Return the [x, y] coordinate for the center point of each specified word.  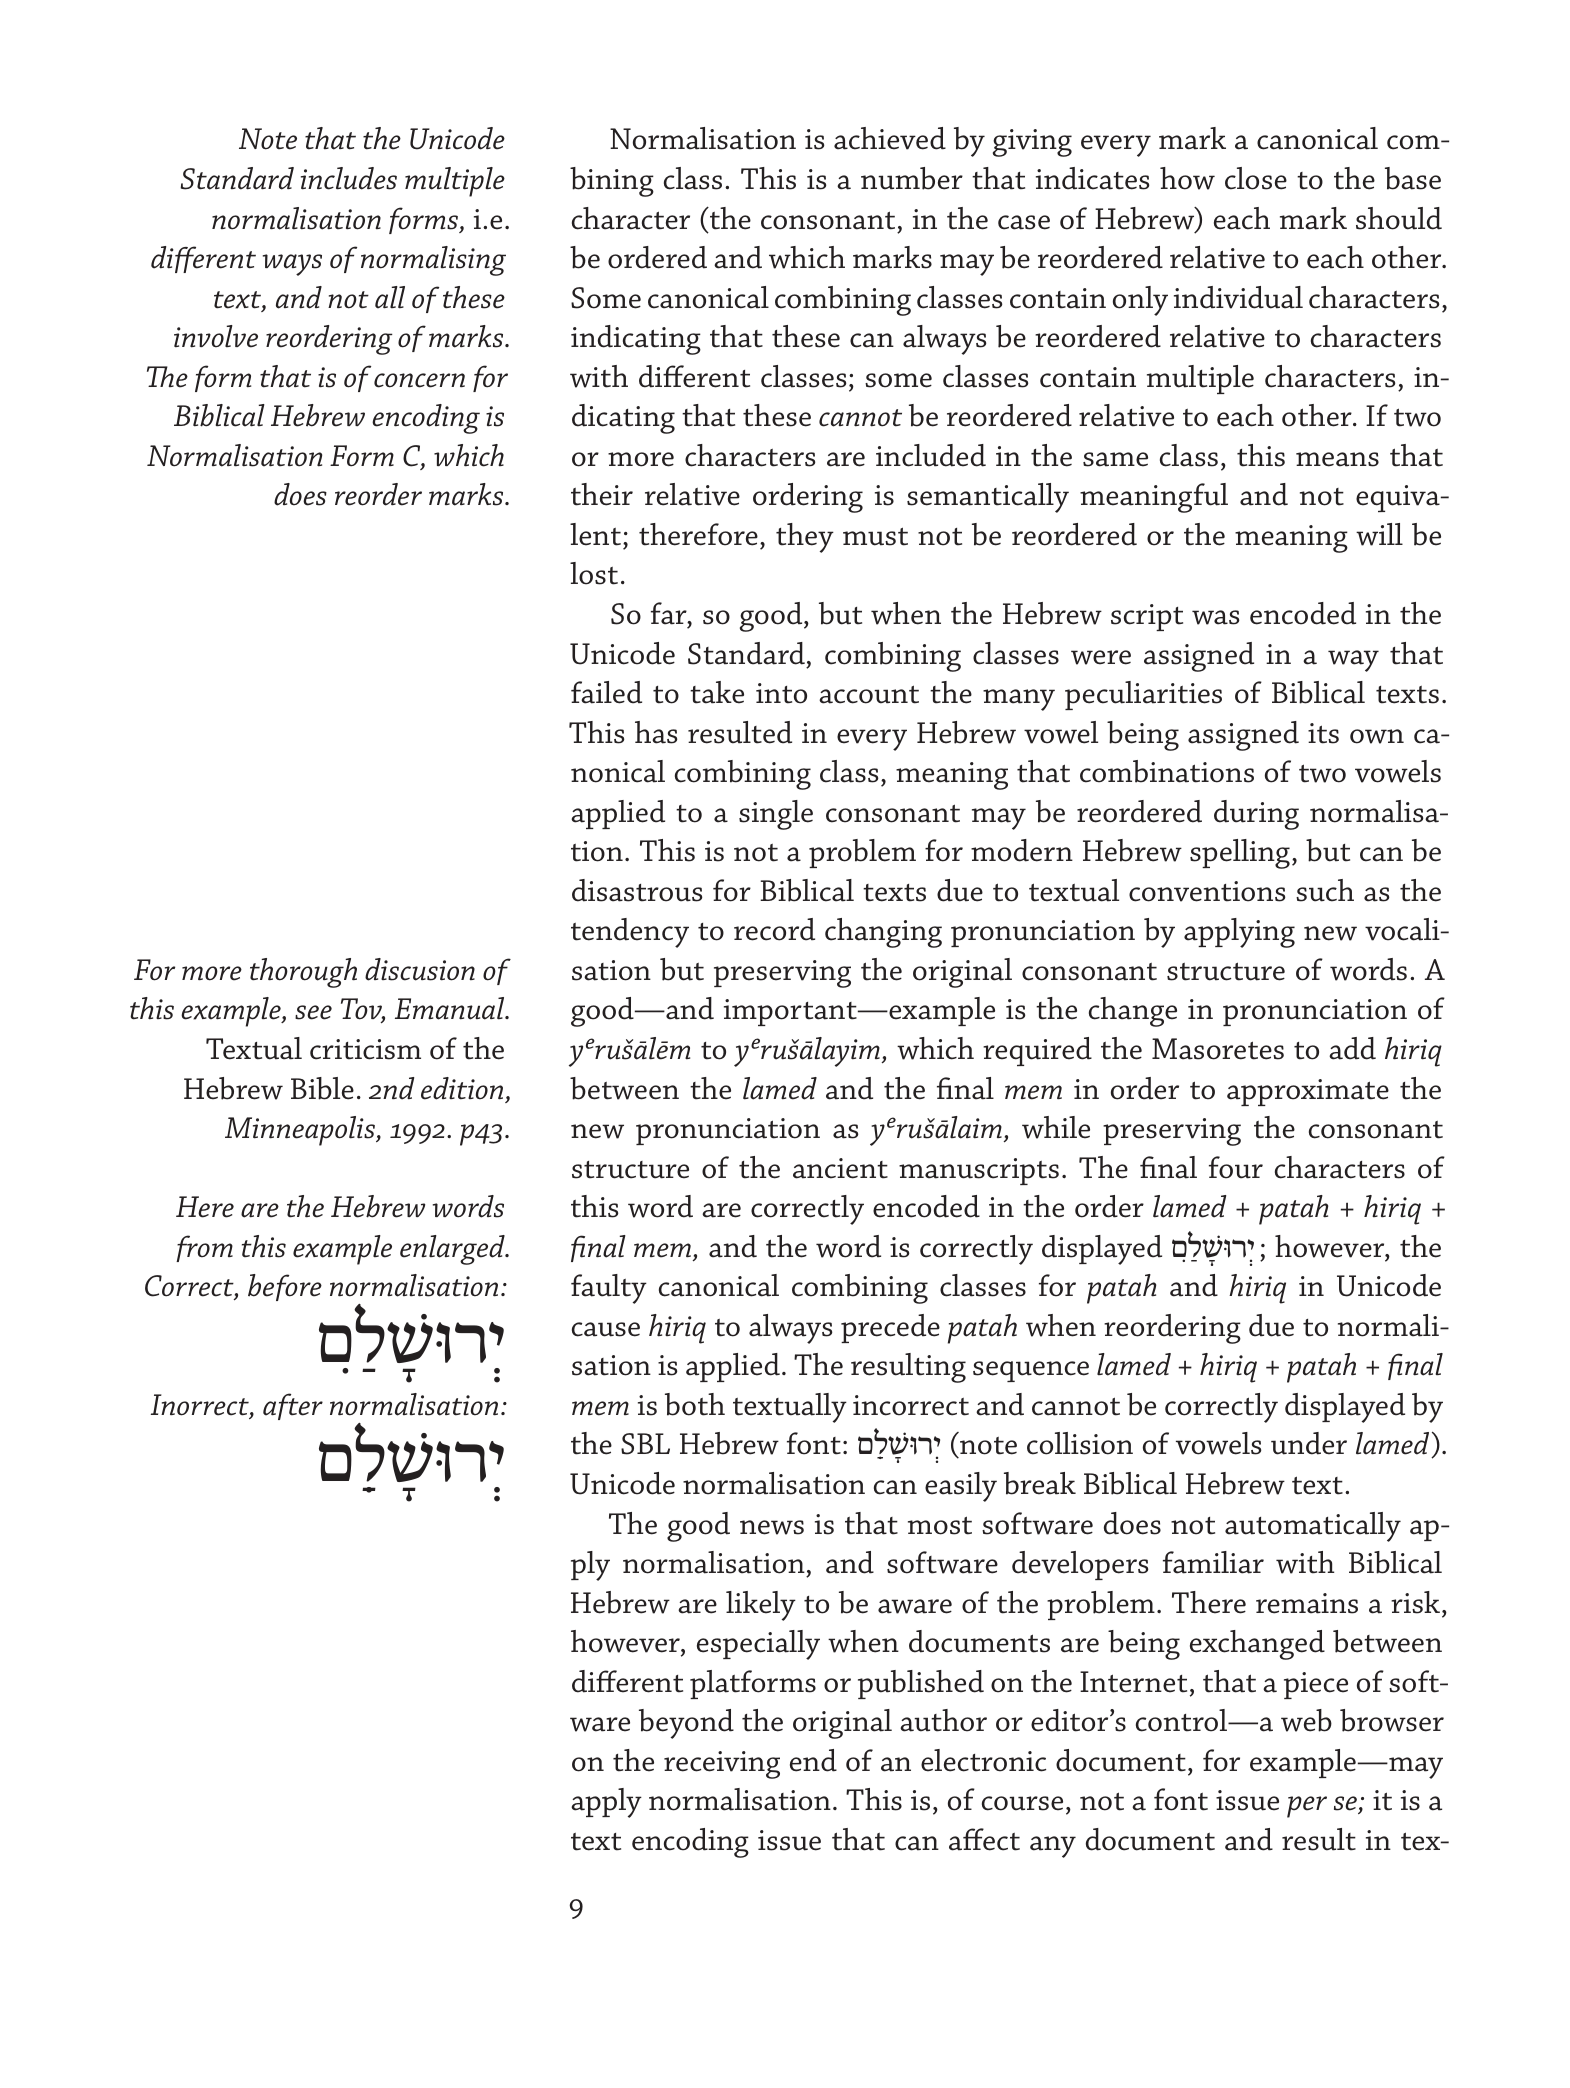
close [1256, 178]
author [943, 1720]
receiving [722, 1765]
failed [606, 692]
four [1236, 1167]
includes [349, 178]
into [781, 693]
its [1323, 733]
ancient [840, 1168]
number [912, 178]
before [285, 1287]
